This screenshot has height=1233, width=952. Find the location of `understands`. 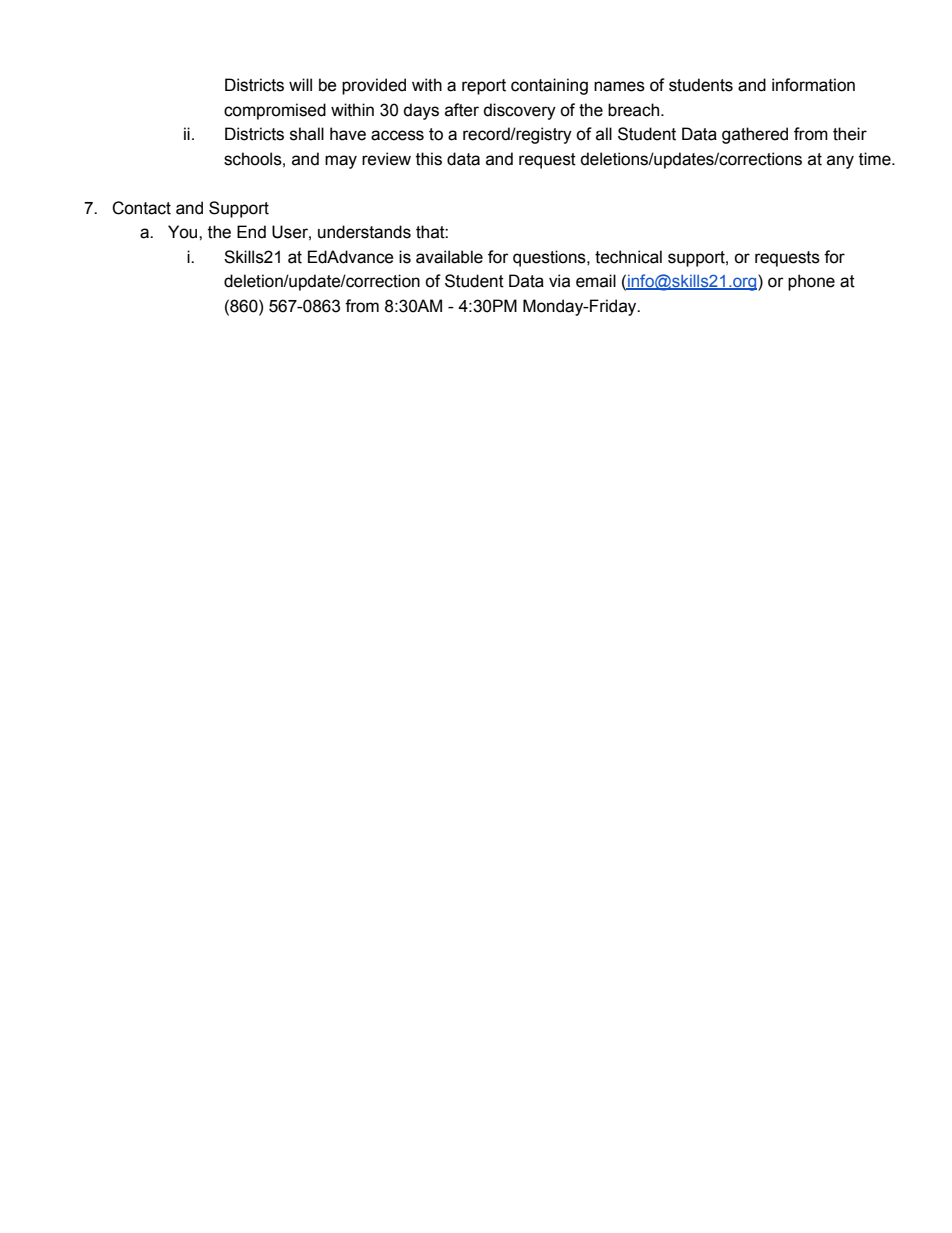

understands is located at coordinates (364, 232).
